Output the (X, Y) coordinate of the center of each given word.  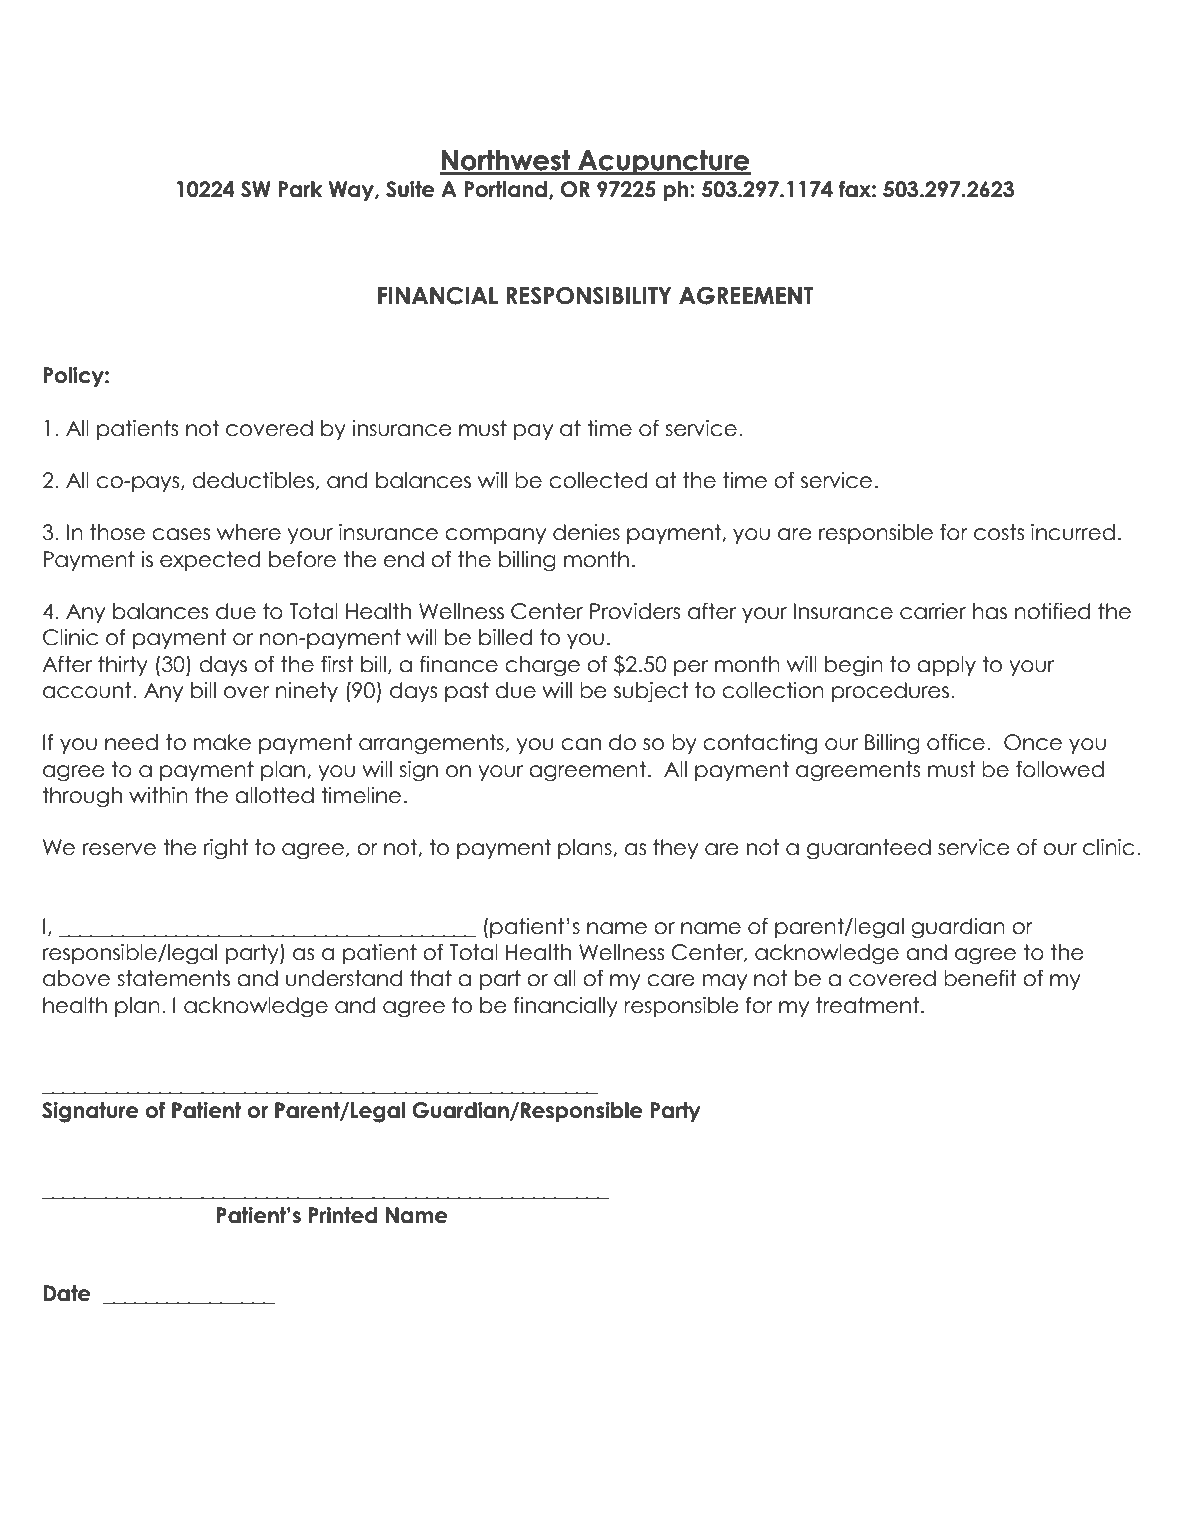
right (226, 849)
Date (67, 1293)
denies (586, 532)
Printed (343, 1215)
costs (999, 532)
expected (210, 561)
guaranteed (869, 849)
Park (300, 189)
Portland (505, 189)
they (675, 849)
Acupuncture (663, 162)
